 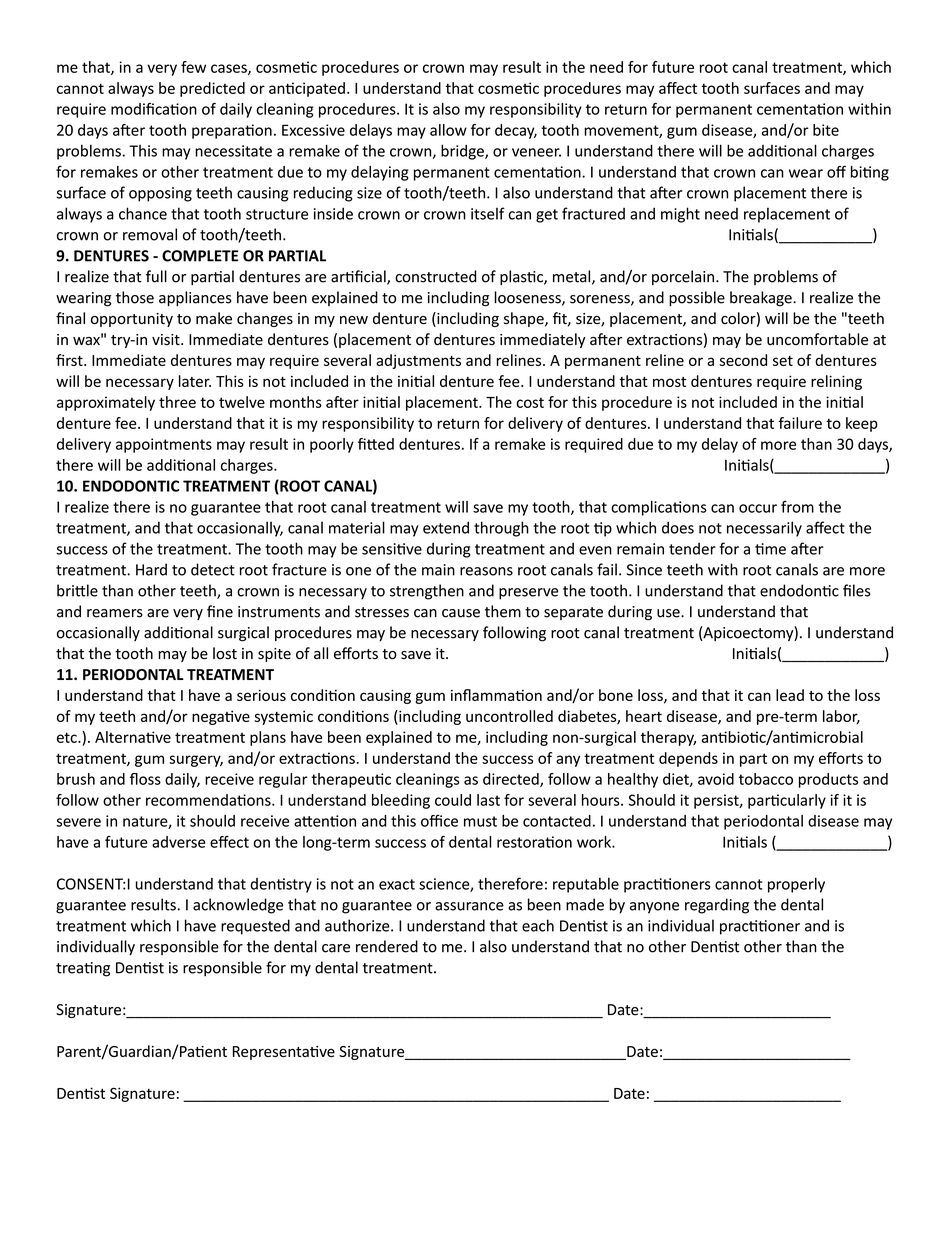 I want to click on treating, so click(x=83, y=969).
